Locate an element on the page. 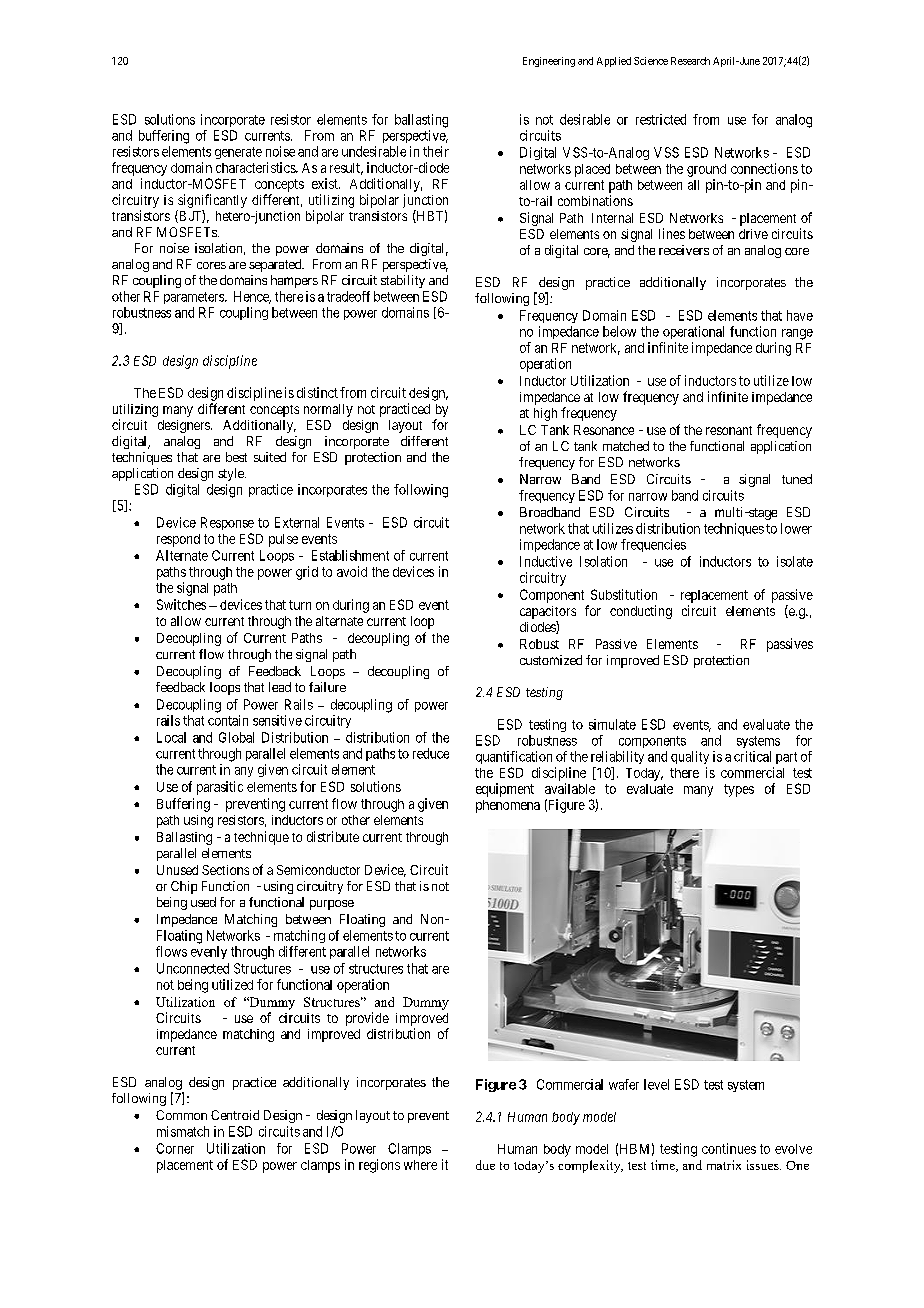 Image resolution: width=924 pixels, height=1308 pixels. types is located at coordinates (739, 790).
